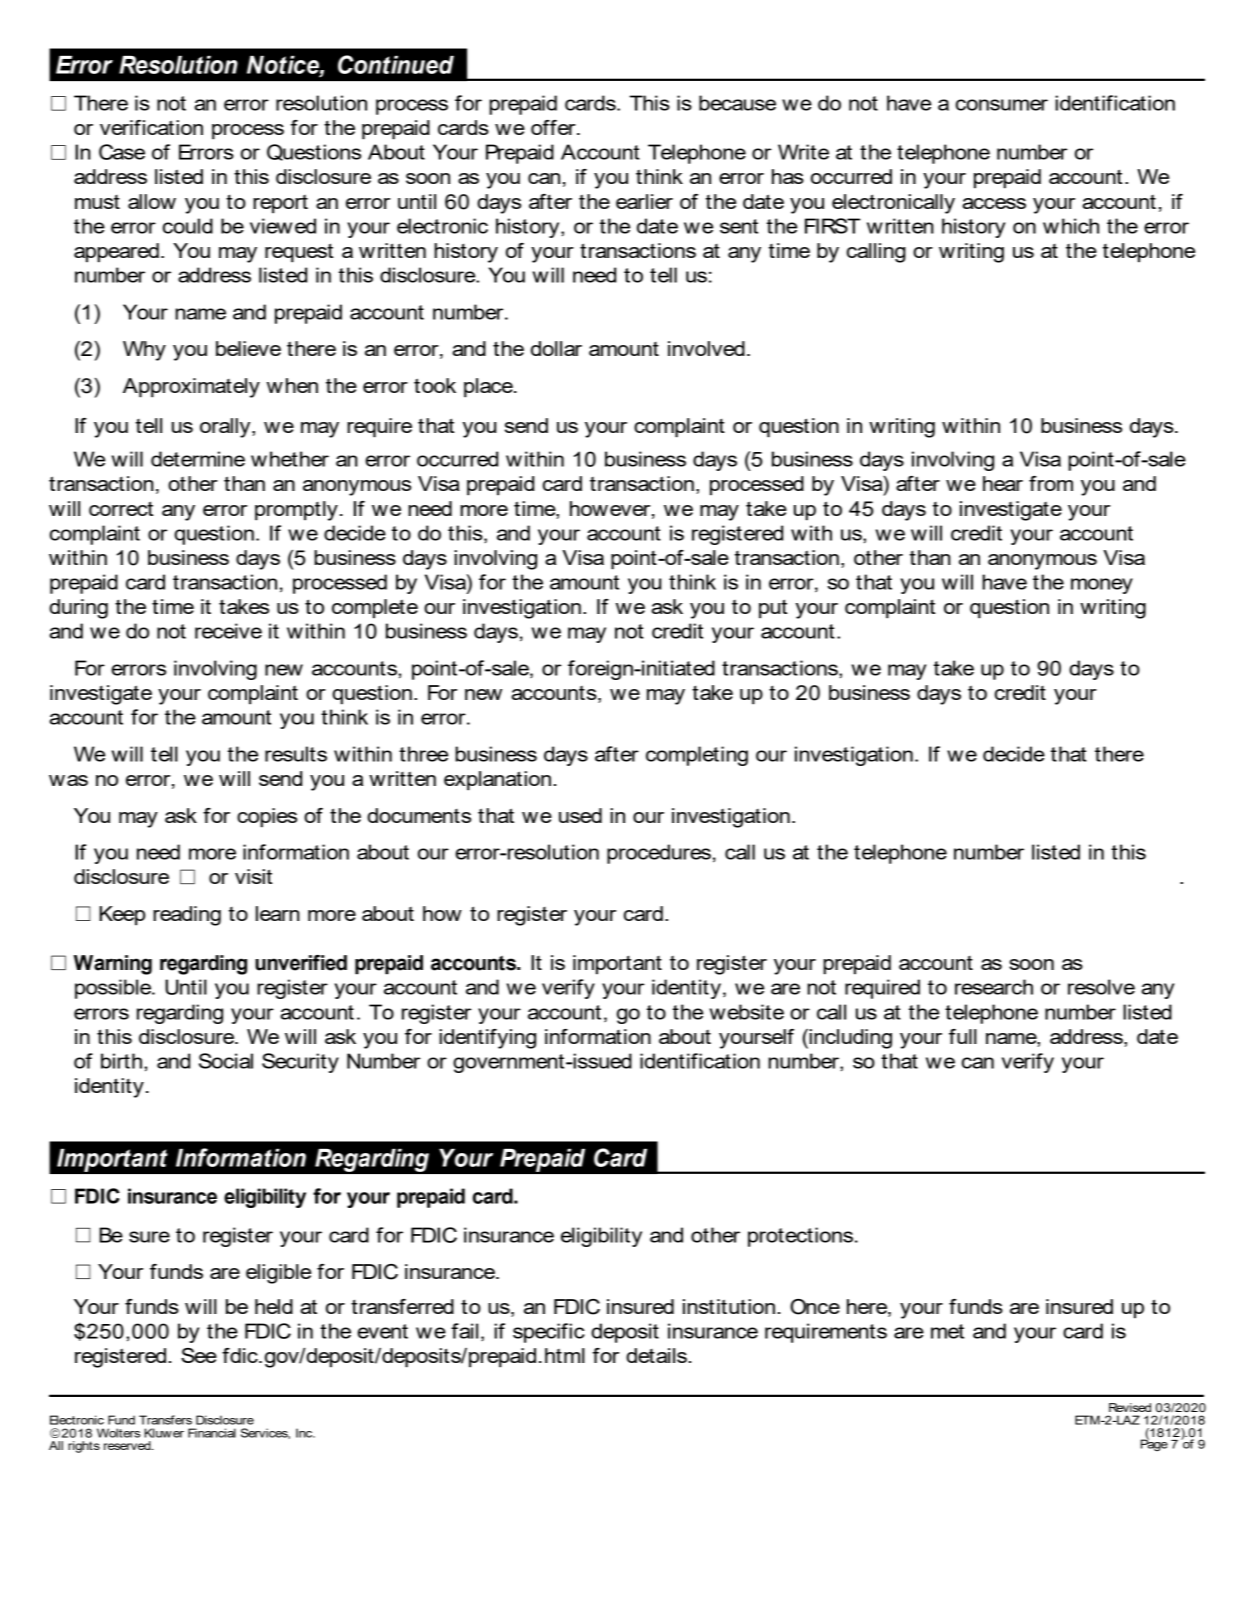 The height and width of the screenshot is (1621, 1253). Describe the element at coordinates (296, 754) in the screenshot. I see `results` at that location.
